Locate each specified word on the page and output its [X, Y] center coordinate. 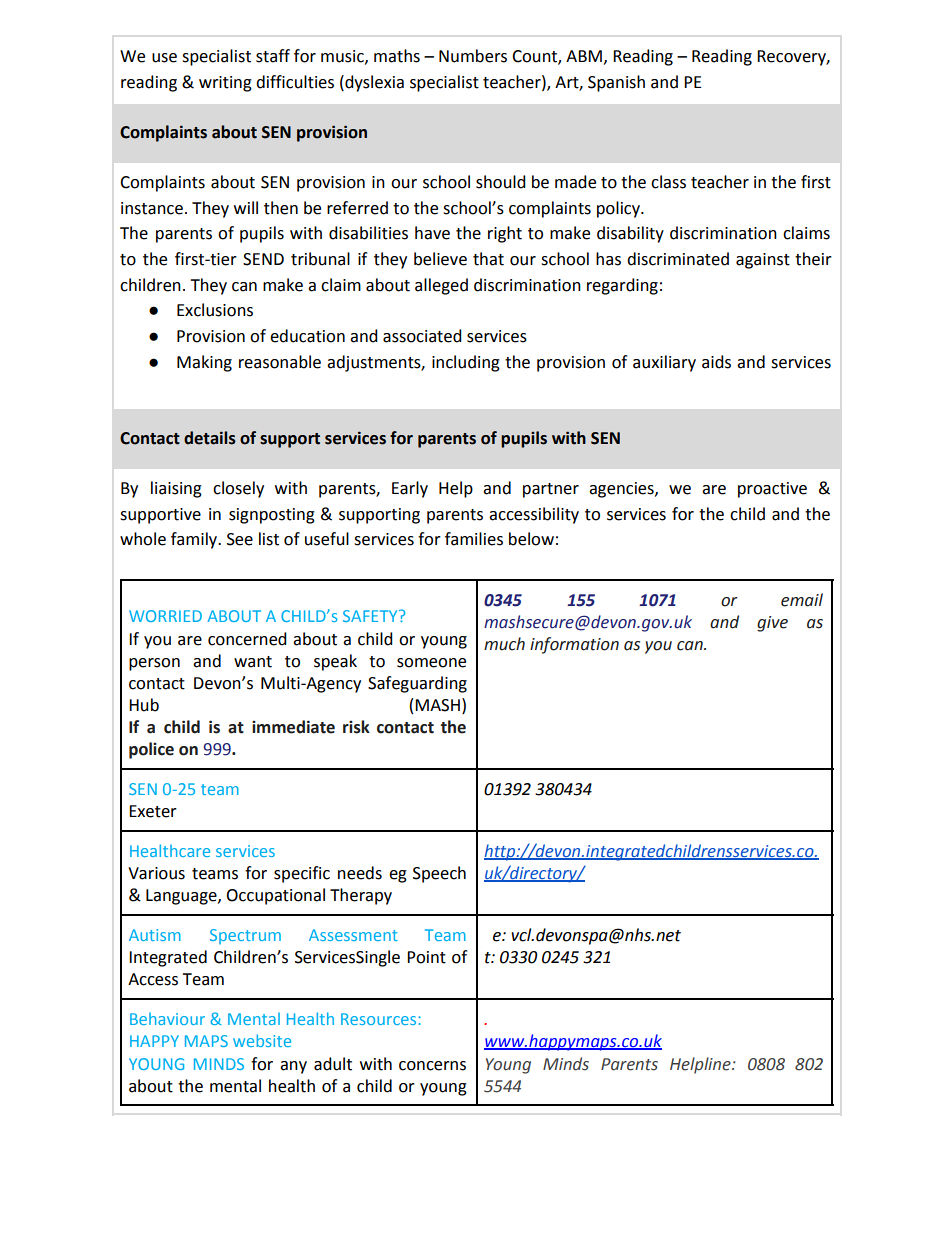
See [240, 539]
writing [225, 84]
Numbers [473, 56]
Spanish [616, 83]
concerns [432, 1066]
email [802, 600]
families [474, 539]
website [262, 1040]
